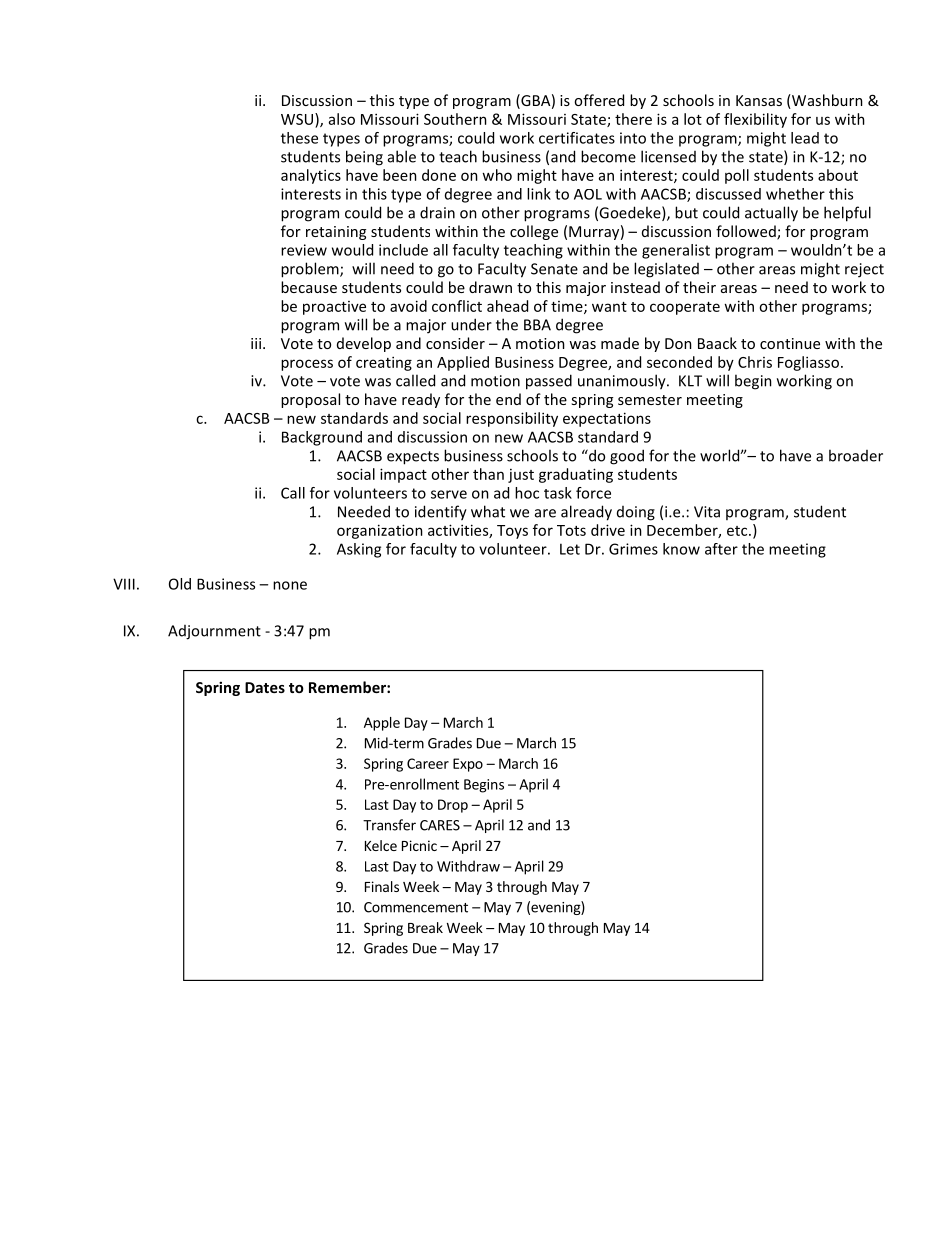 The height and width of the document is (1233, 952). What do you see at coordinates (298, 119) in the document?
I see `WSU` at bounding box center [298, 119].
